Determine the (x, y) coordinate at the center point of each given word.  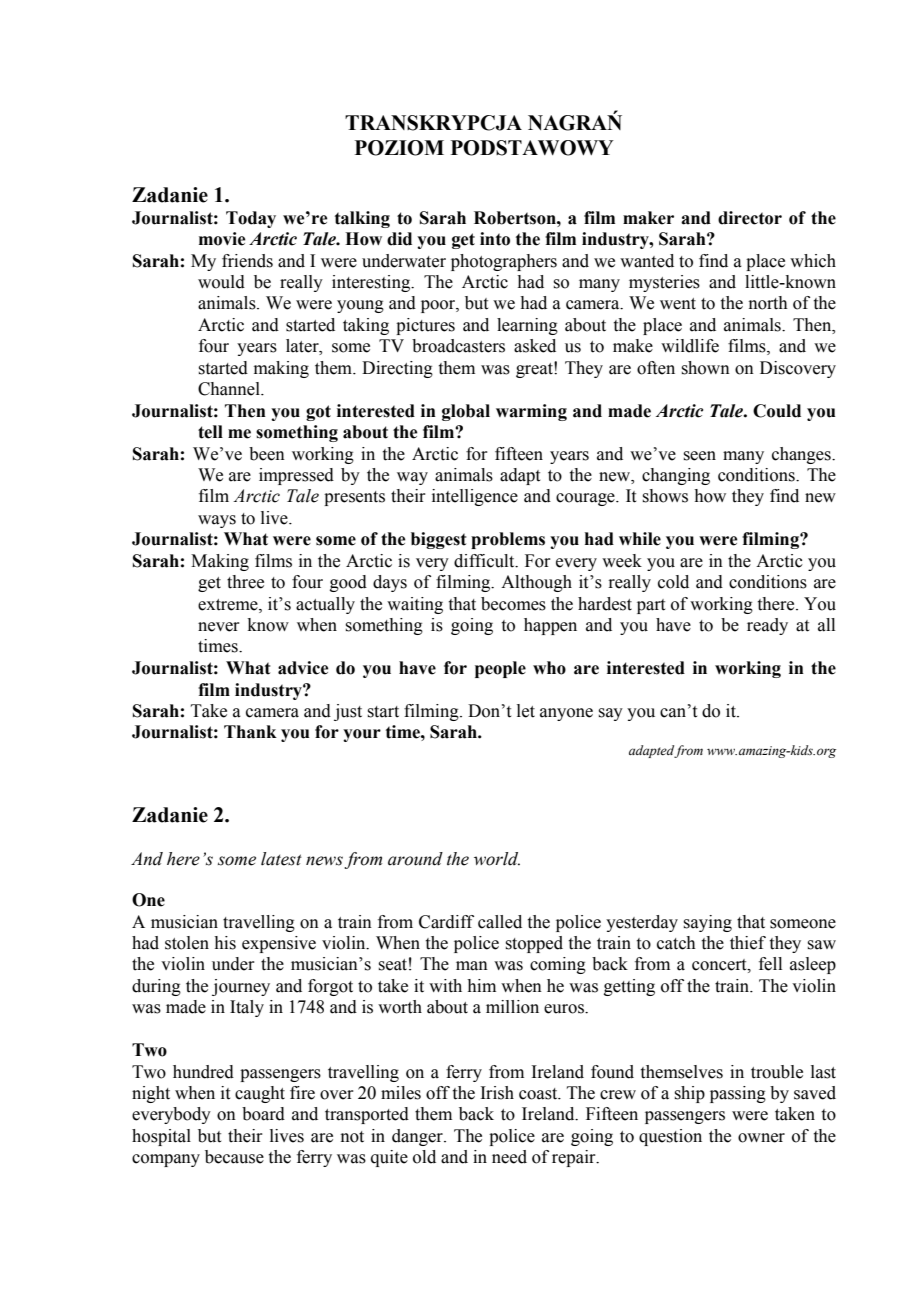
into (495, 239)
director (750, 218)
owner (761, 1138)
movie (222, 239)
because (234, 1157)
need (509, 1157)
